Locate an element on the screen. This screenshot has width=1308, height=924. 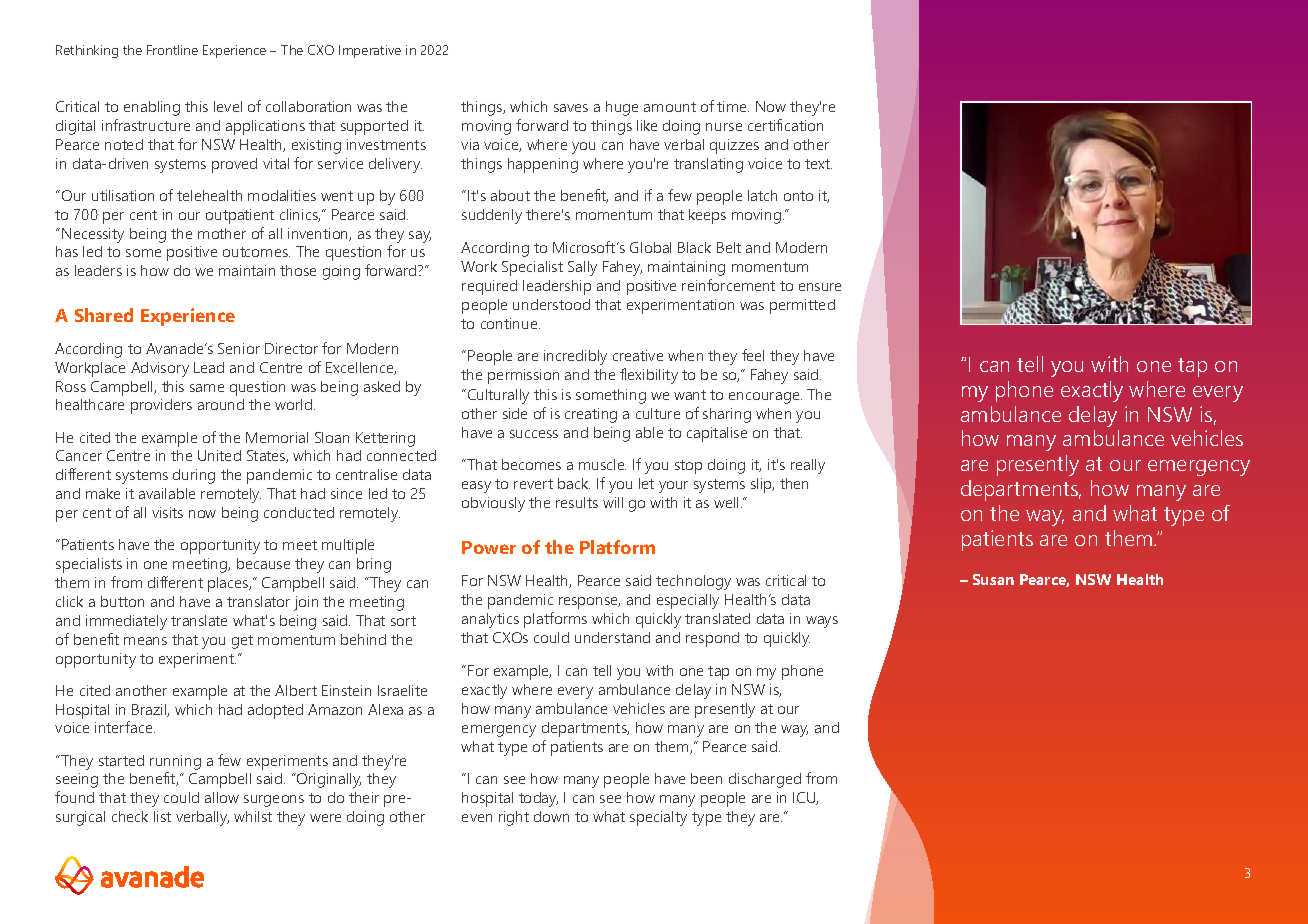
suddenly is located at coordinates (492, 216).
